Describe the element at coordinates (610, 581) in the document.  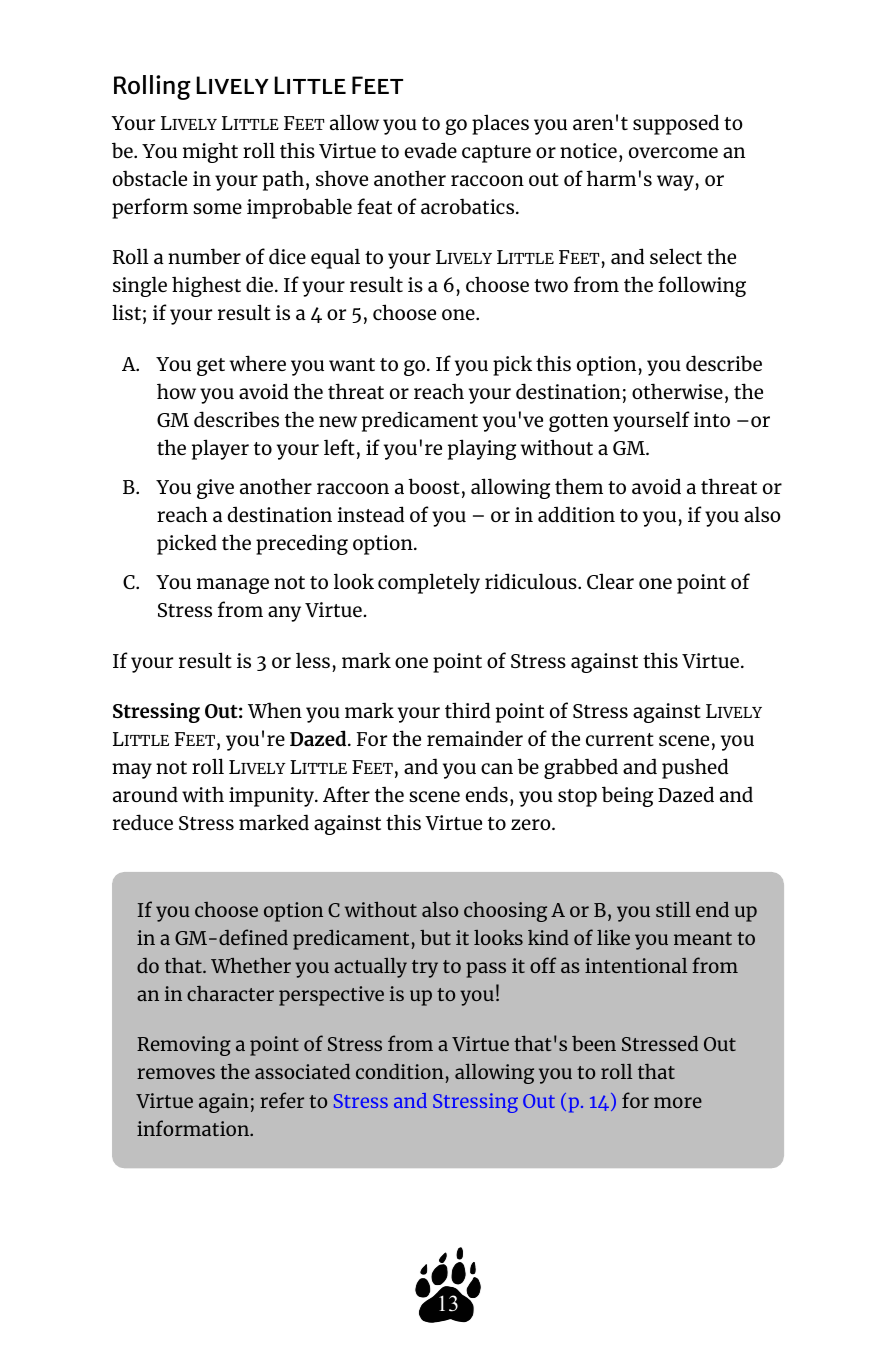
I see `Clear` at that location.
